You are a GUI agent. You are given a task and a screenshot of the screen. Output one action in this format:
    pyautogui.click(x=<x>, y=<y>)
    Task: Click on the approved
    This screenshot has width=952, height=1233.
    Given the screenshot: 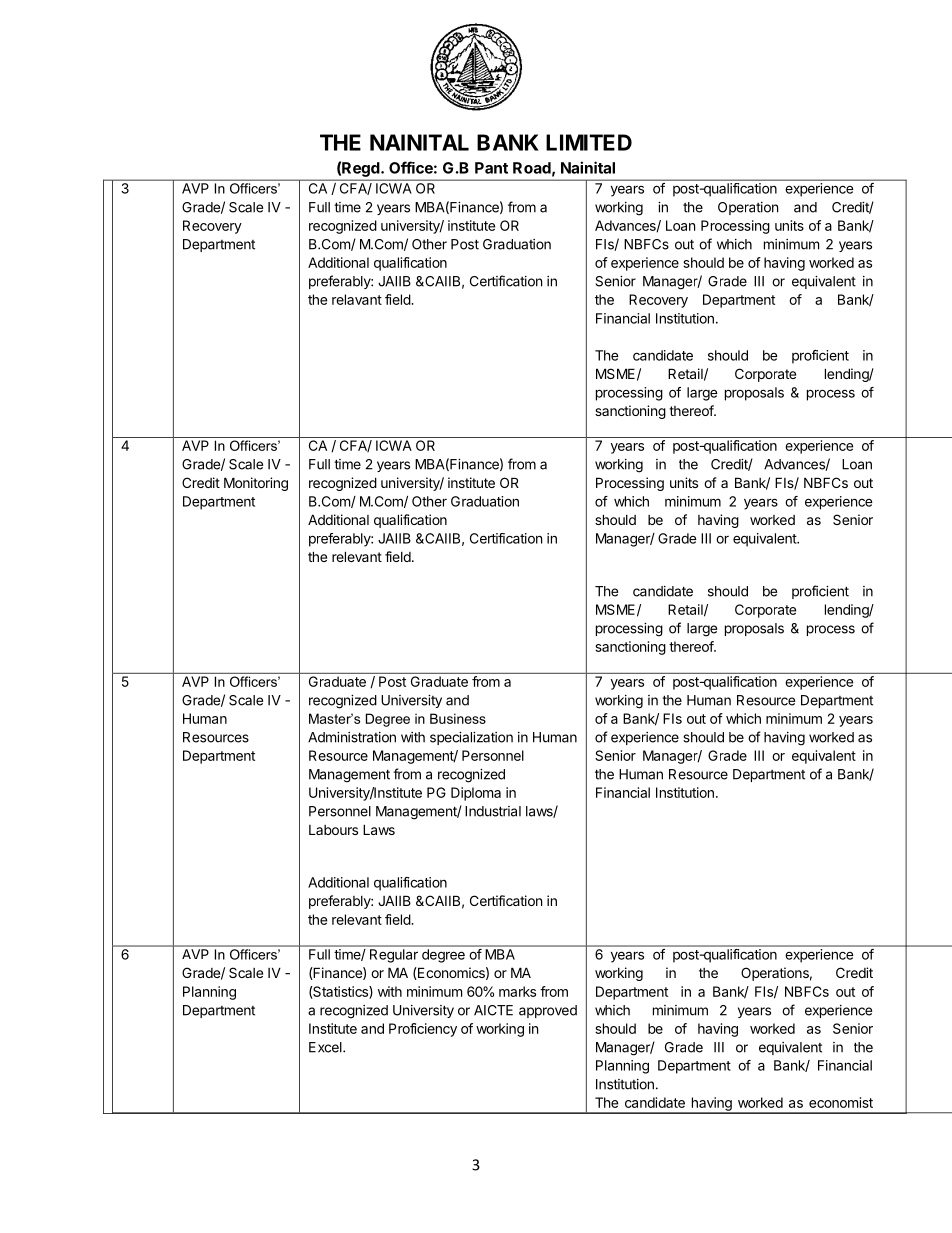 What is the action you would take?
    pyautogui.click(x=548, y=1011)
